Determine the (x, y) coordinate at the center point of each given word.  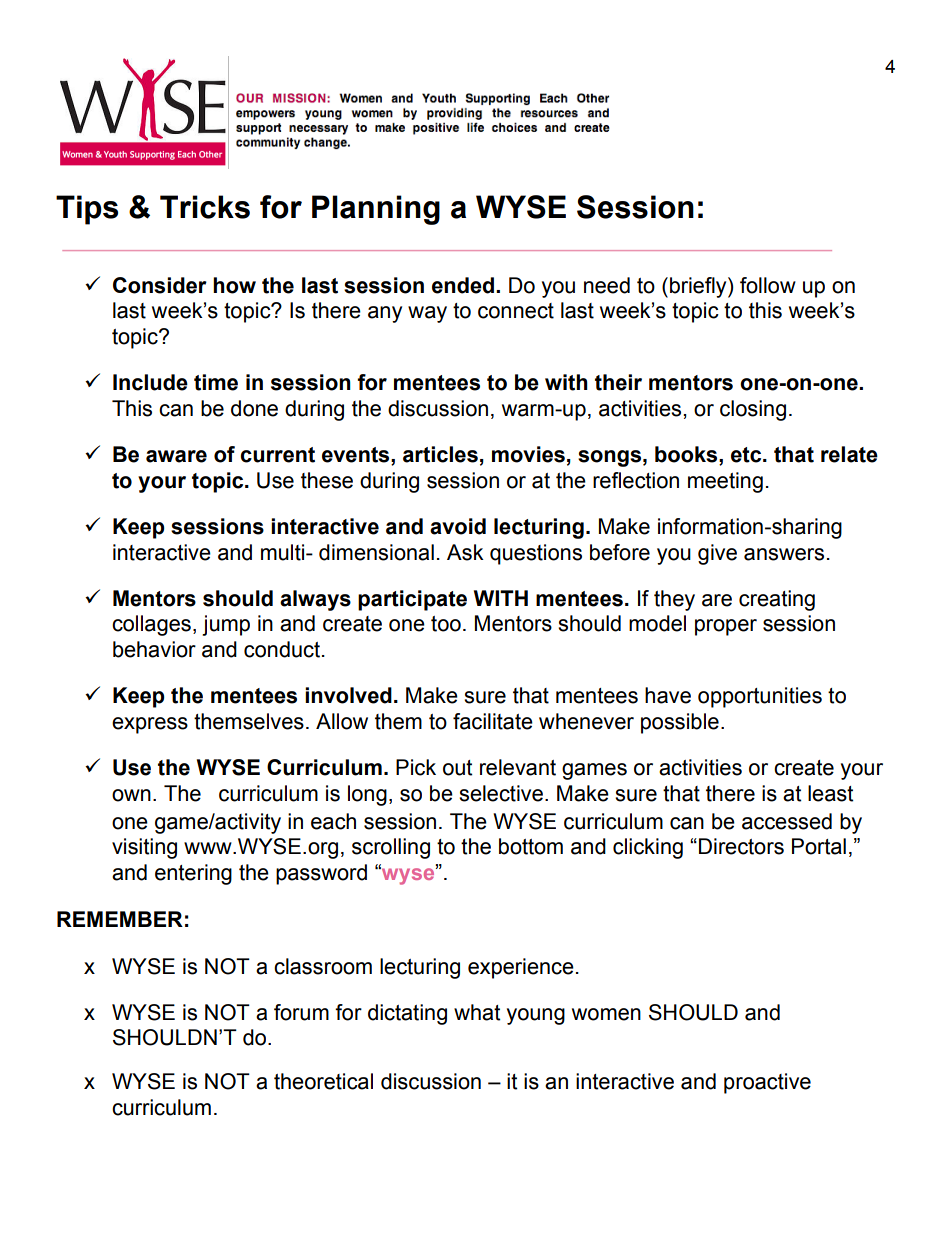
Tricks (205, 207)
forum (301, 1012)
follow (768, 285)
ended (464, 285)
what (477, 1012)
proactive (767, 1083)
